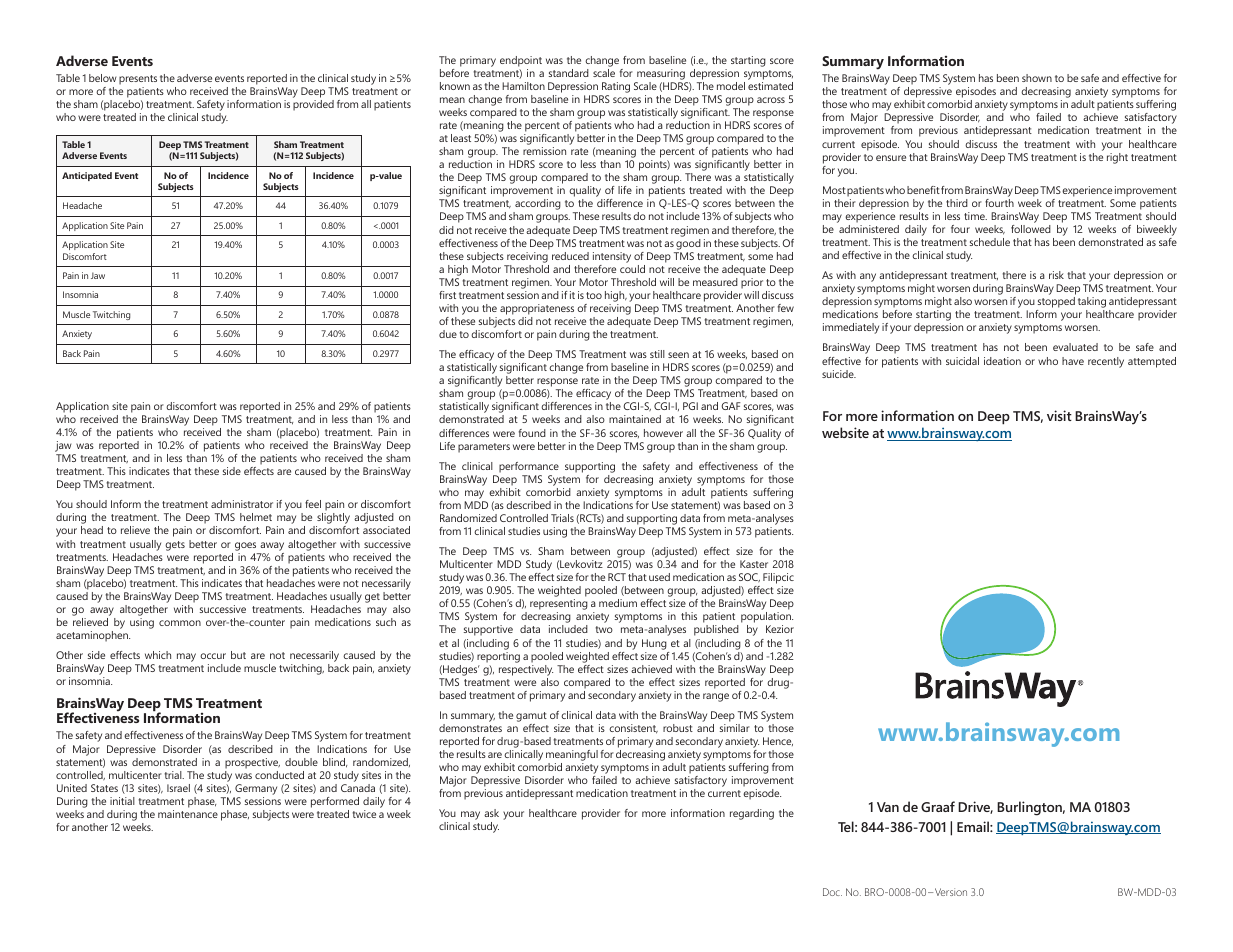 This screenshot has width=1233, height=952. What do you see at coordinates (213, 656) in the screenshot?
I see `occur` at bounding box center [213, 656].
